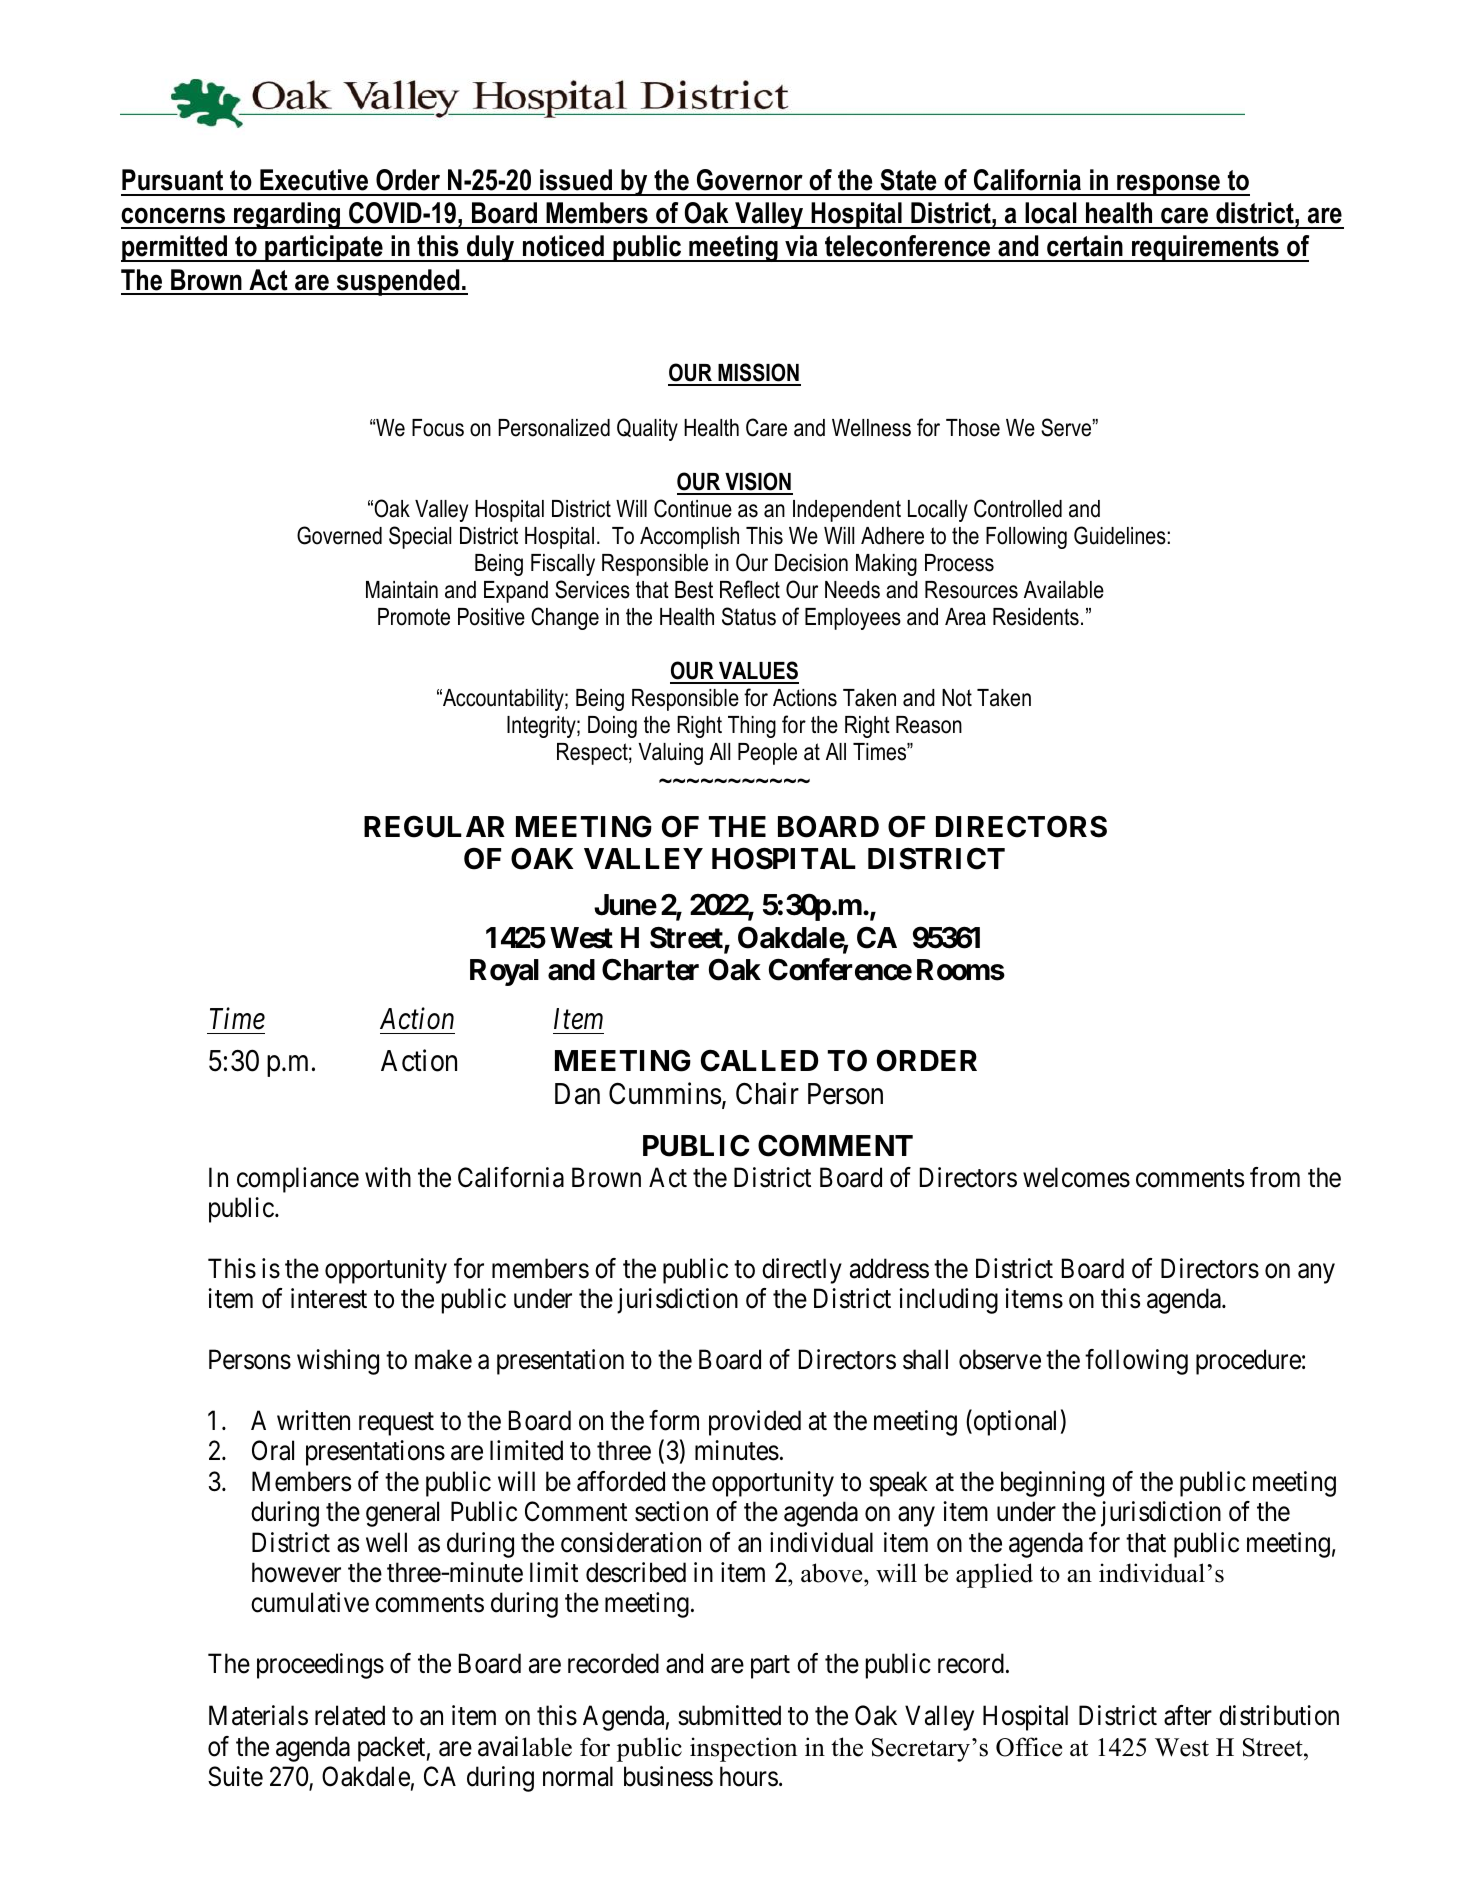 This page has width=1469, height=1901. I want to click on Chair, so click(767, 1093).
